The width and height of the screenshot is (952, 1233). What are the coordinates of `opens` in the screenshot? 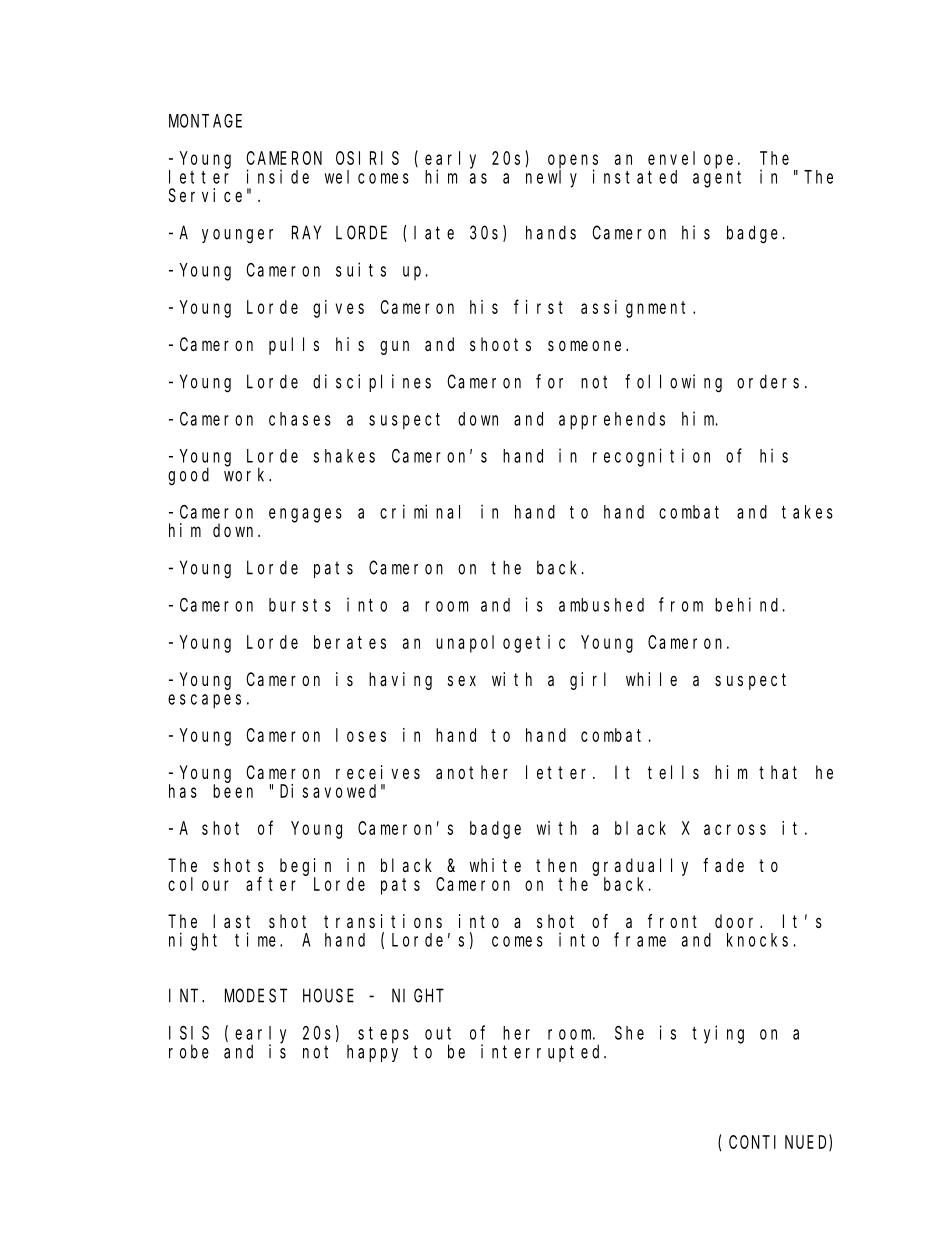 It's located at (573, 162).
